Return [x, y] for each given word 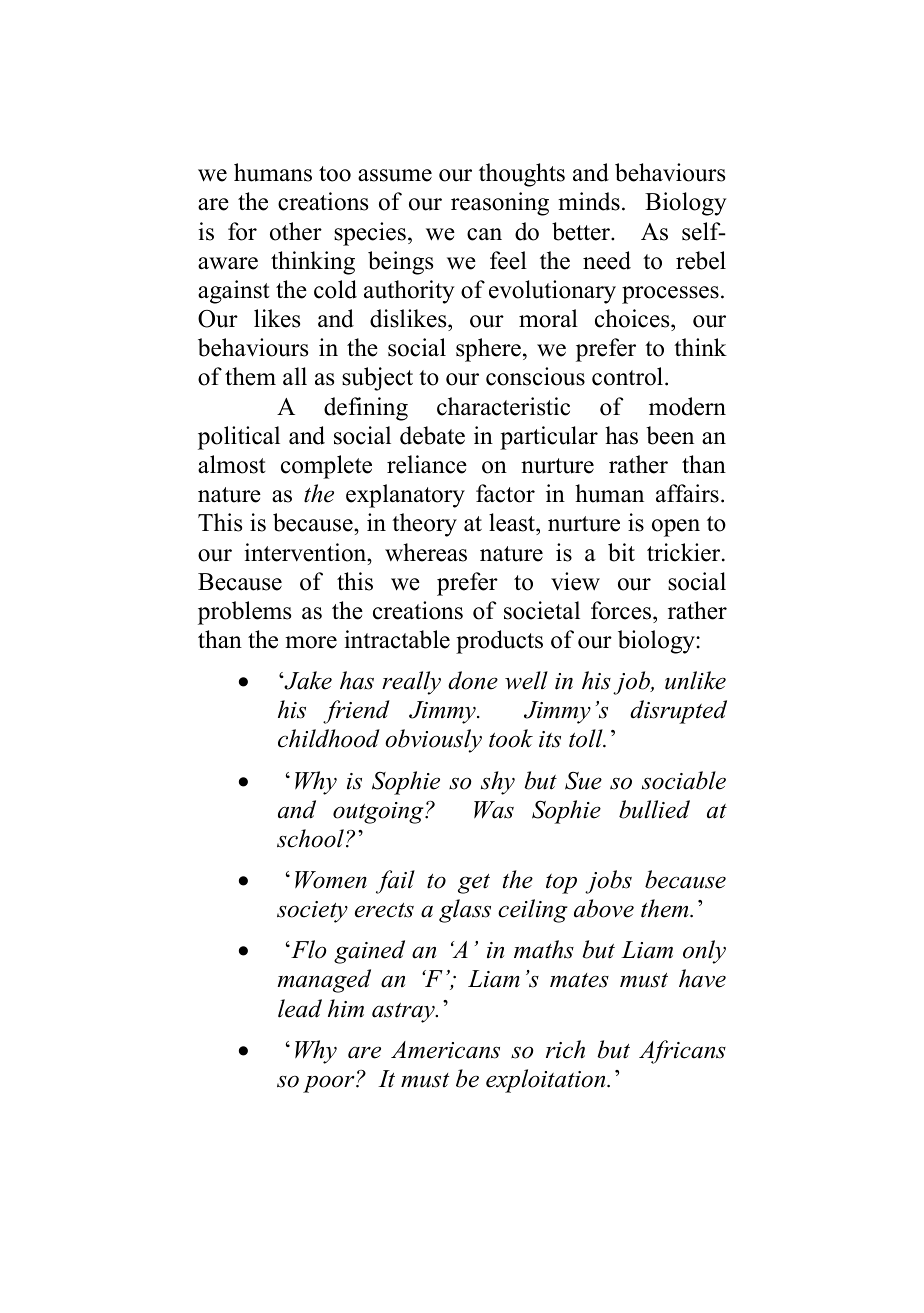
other [296, 231]
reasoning [500, 204]
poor [330, 1084]
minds [589, 201]
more [311, 642]
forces [622, 610]
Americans [445, 1050]
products [499, 642]
